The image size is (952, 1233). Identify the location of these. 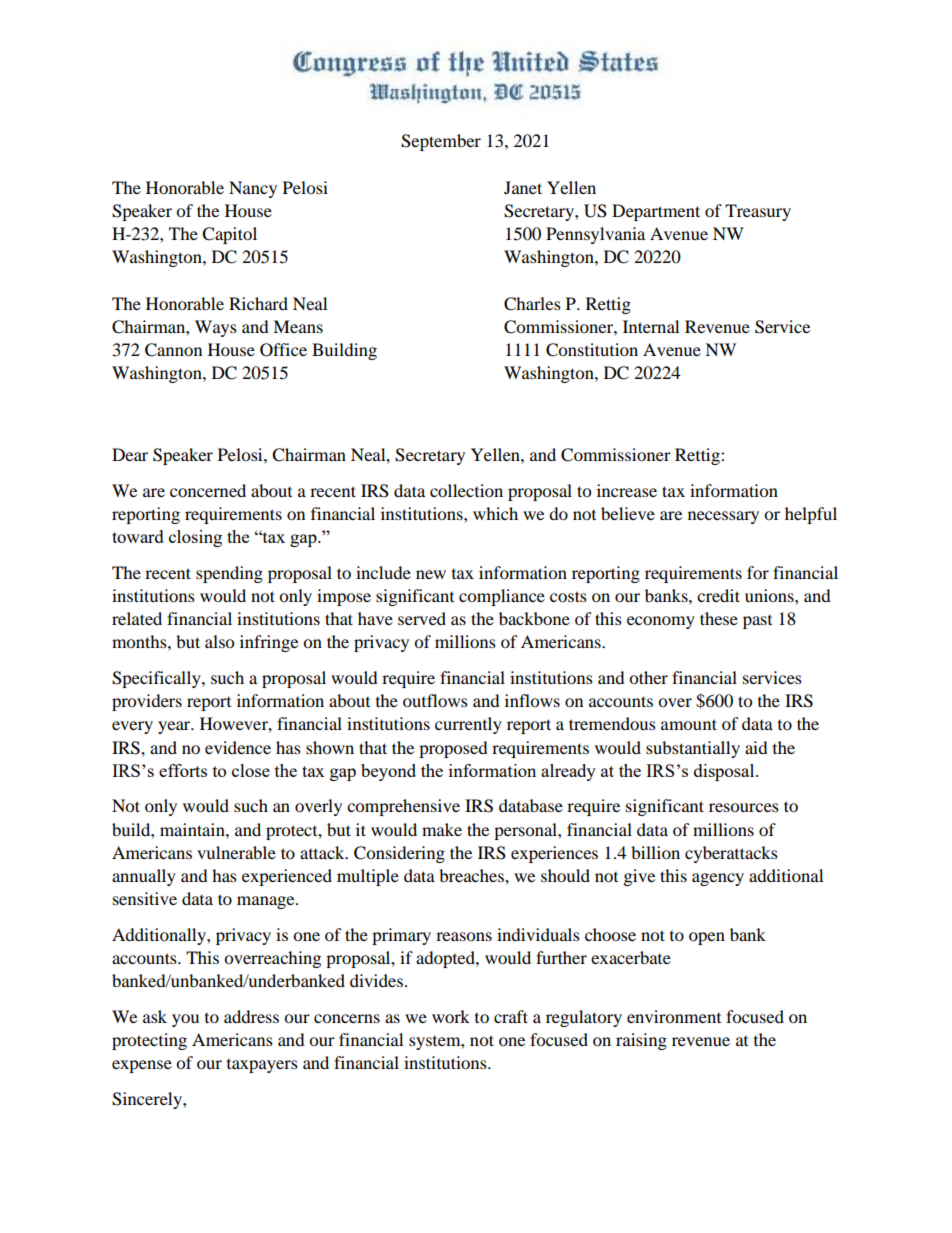
(719, 618).
